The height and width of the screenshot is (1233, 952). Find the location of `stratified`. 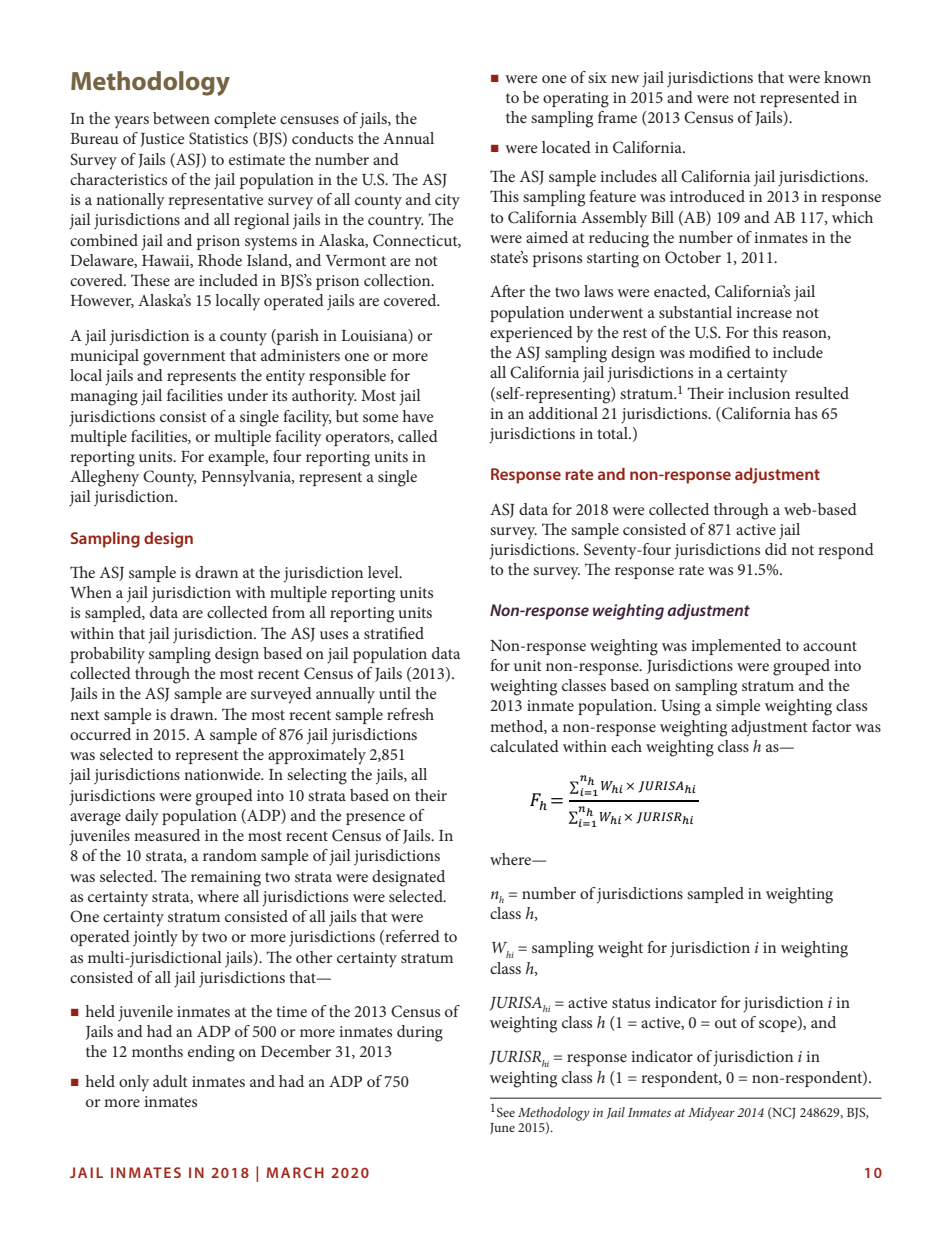

stratified is located at coordinates (394, 633).
